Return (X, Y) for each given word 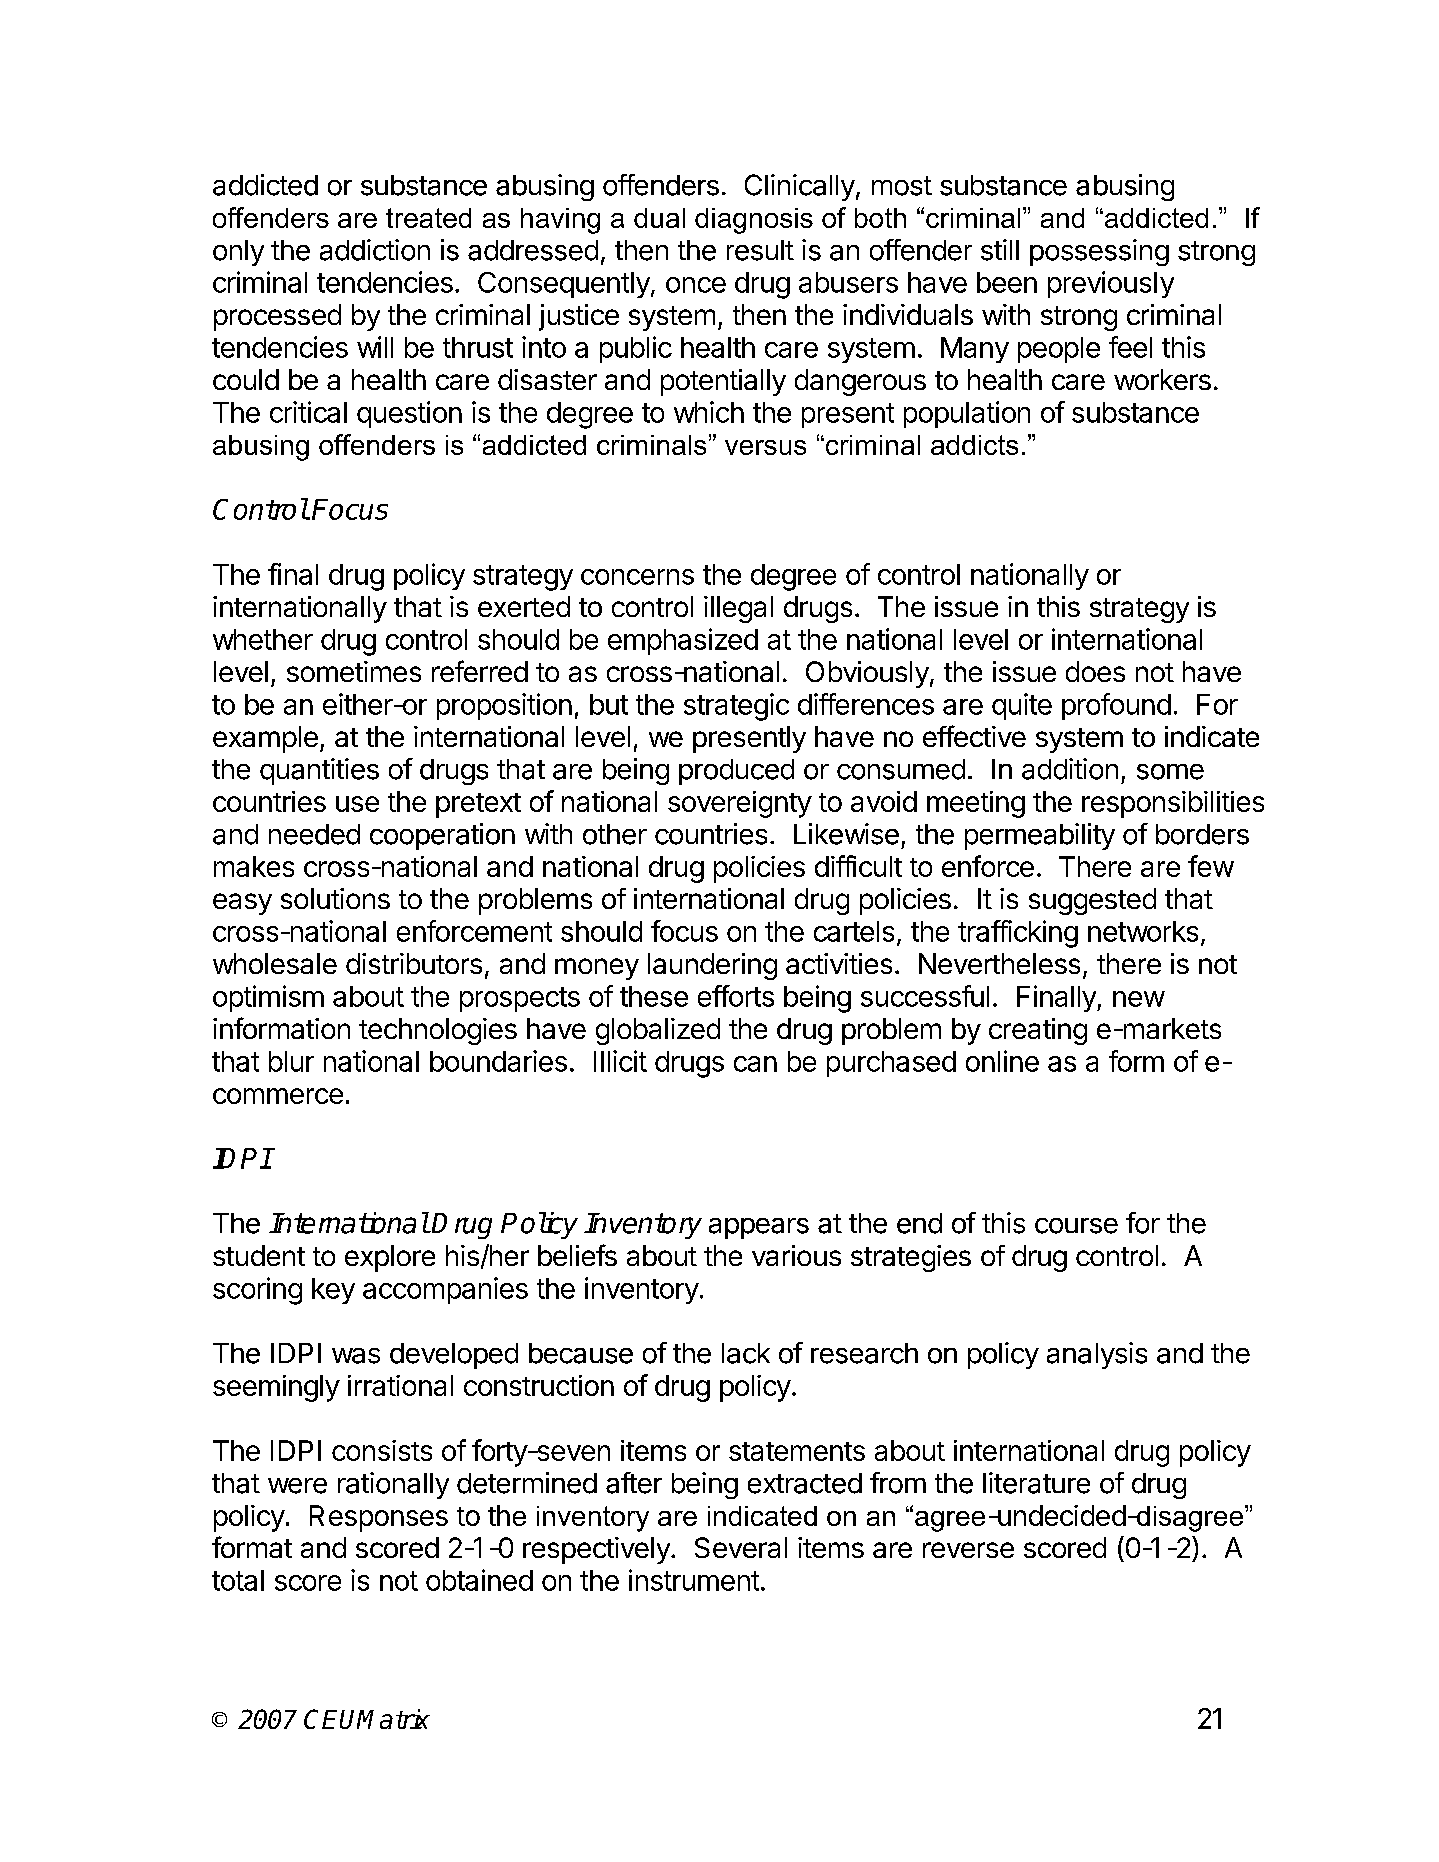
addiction (375, 250)
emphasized (683, 641)
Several (741, 1547)
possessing (1099, 252)
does (1095, 671)
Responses (379, 1518)
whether (263, 639)
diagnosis (754, 221)
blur (291, 1061)
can (755, 1064)
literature (1036, 1483)
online (1002, 1061)
